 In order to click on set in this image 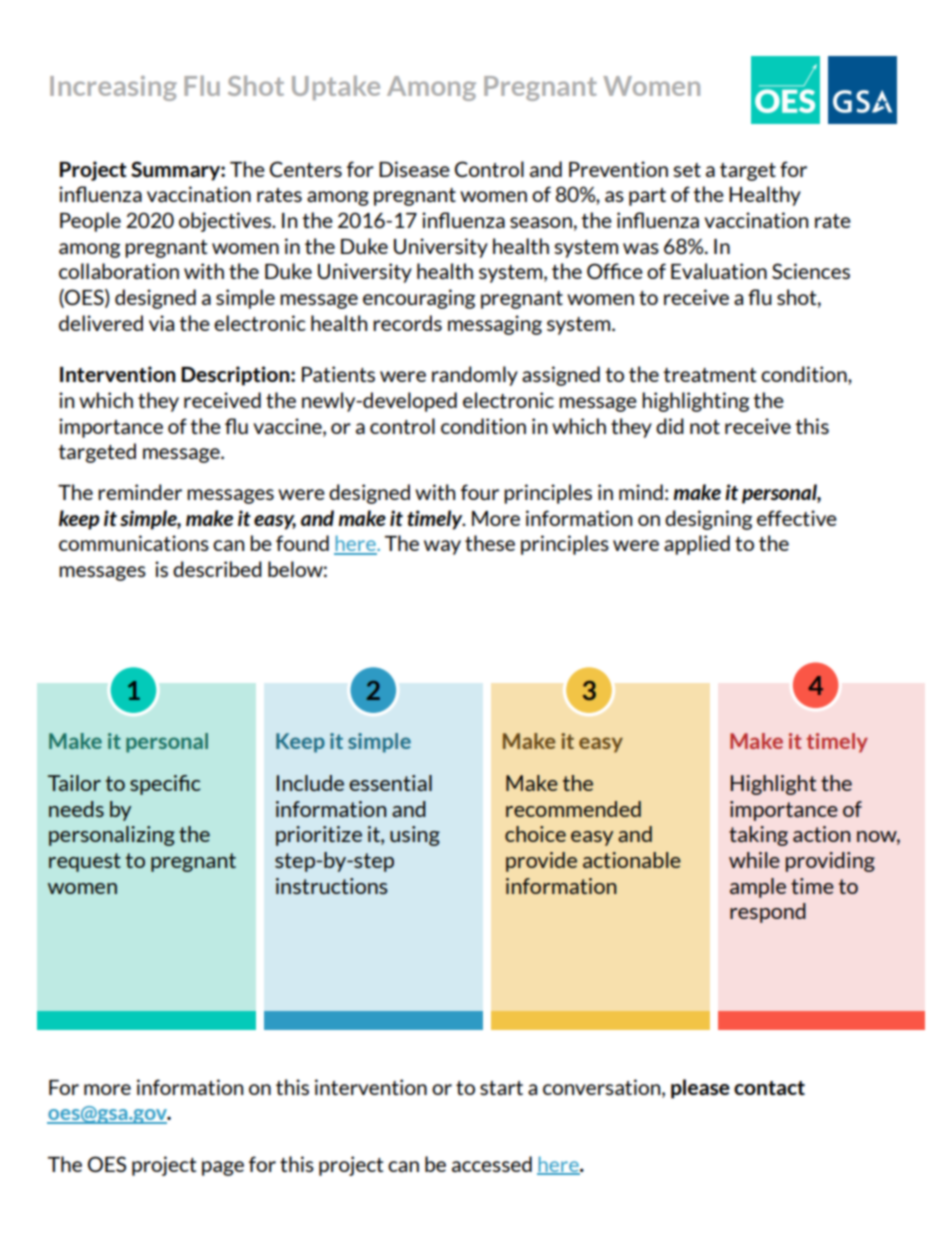, I will do `click(687, 170)`.
